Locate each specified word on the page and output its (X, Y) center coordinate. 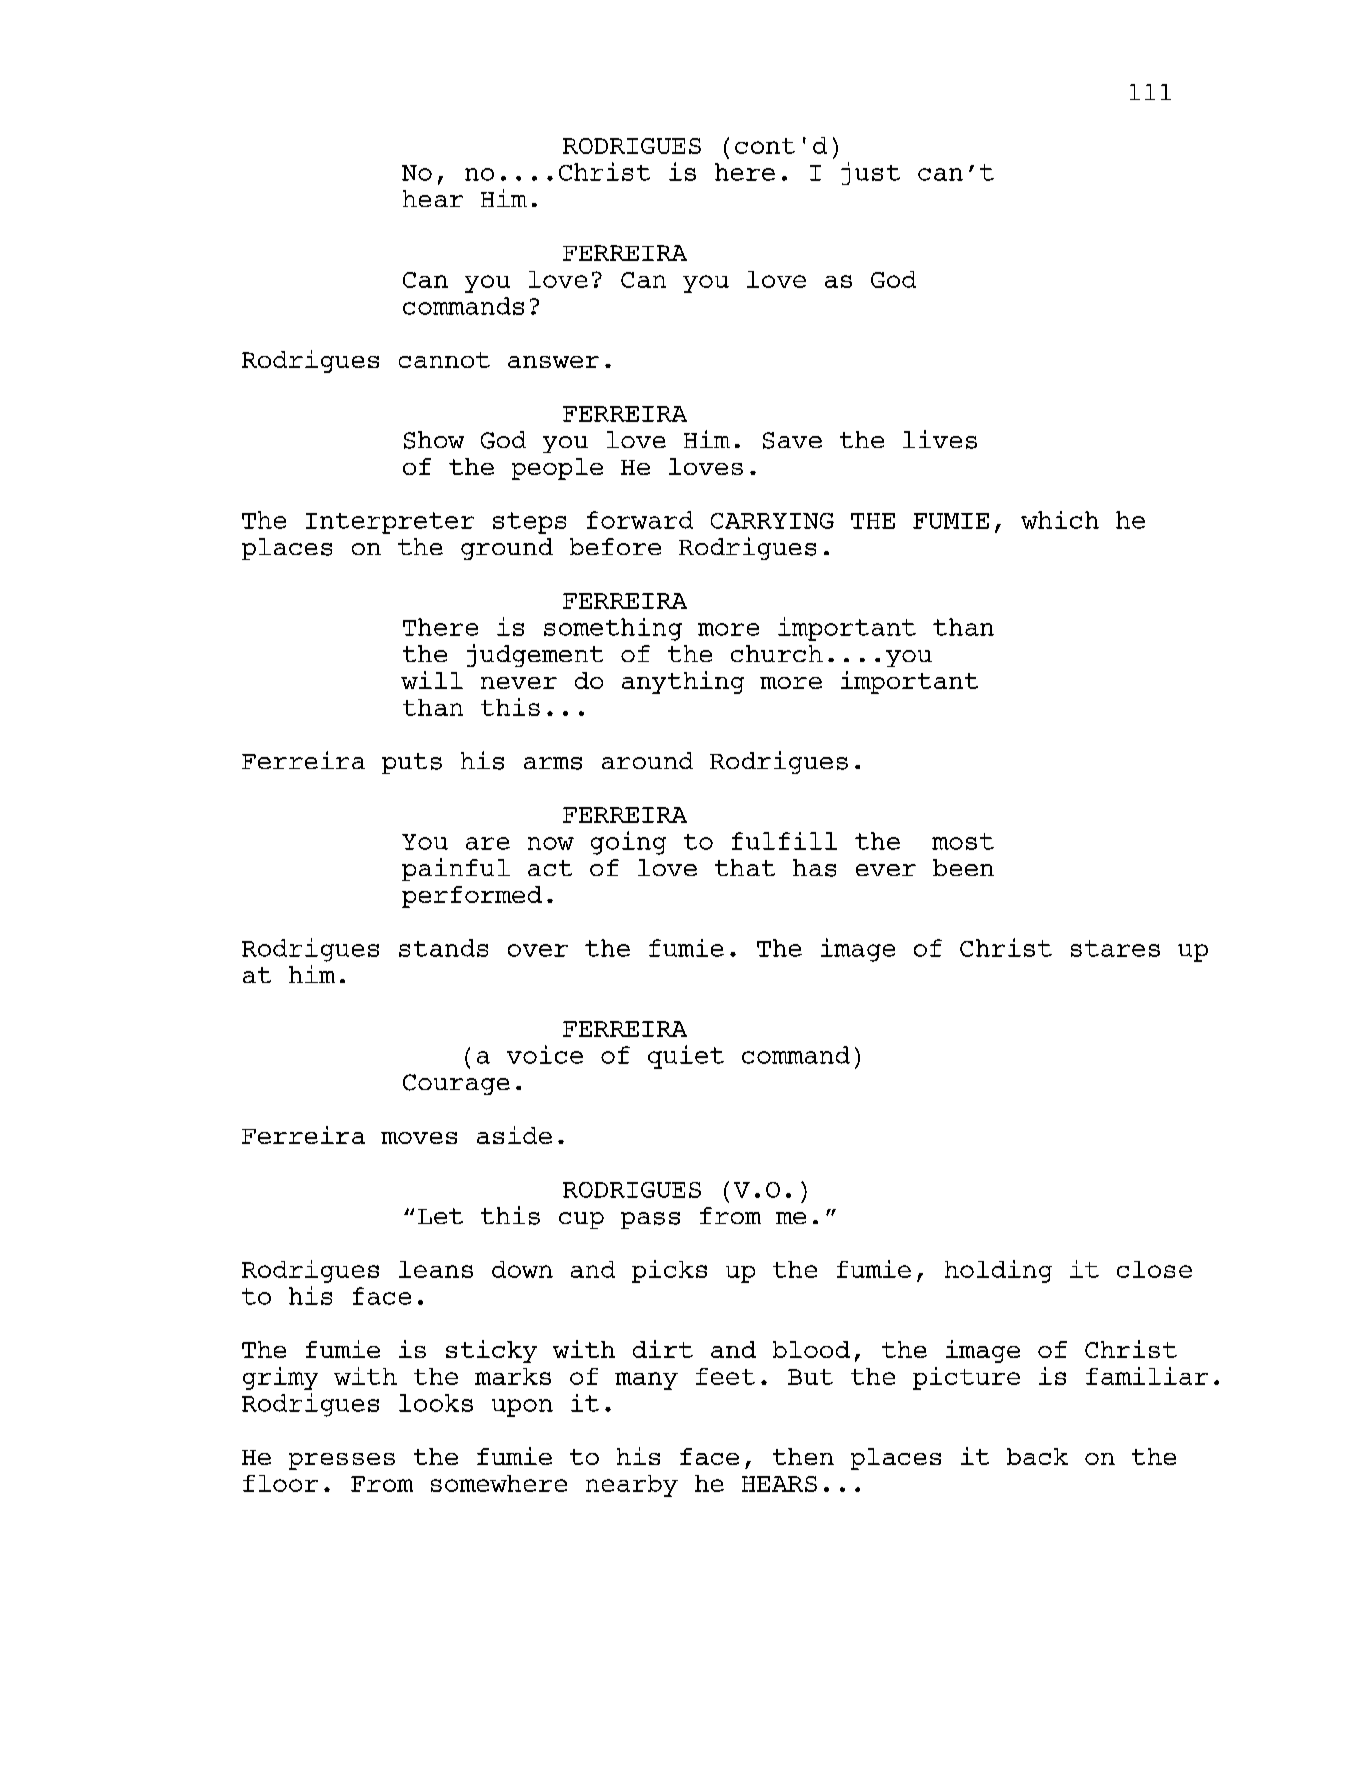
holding (998, 1271)
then (803, 1456)
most (963, 841)
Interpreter (390, 523)
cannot (444, 360)
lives (940, 439)
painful (456, 869)
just (870, 173)
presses (342, 1461)
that (745, 867)
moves (419, 1138)
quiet (686, 1057)
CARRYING (772, 521)
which (1060, 520)
